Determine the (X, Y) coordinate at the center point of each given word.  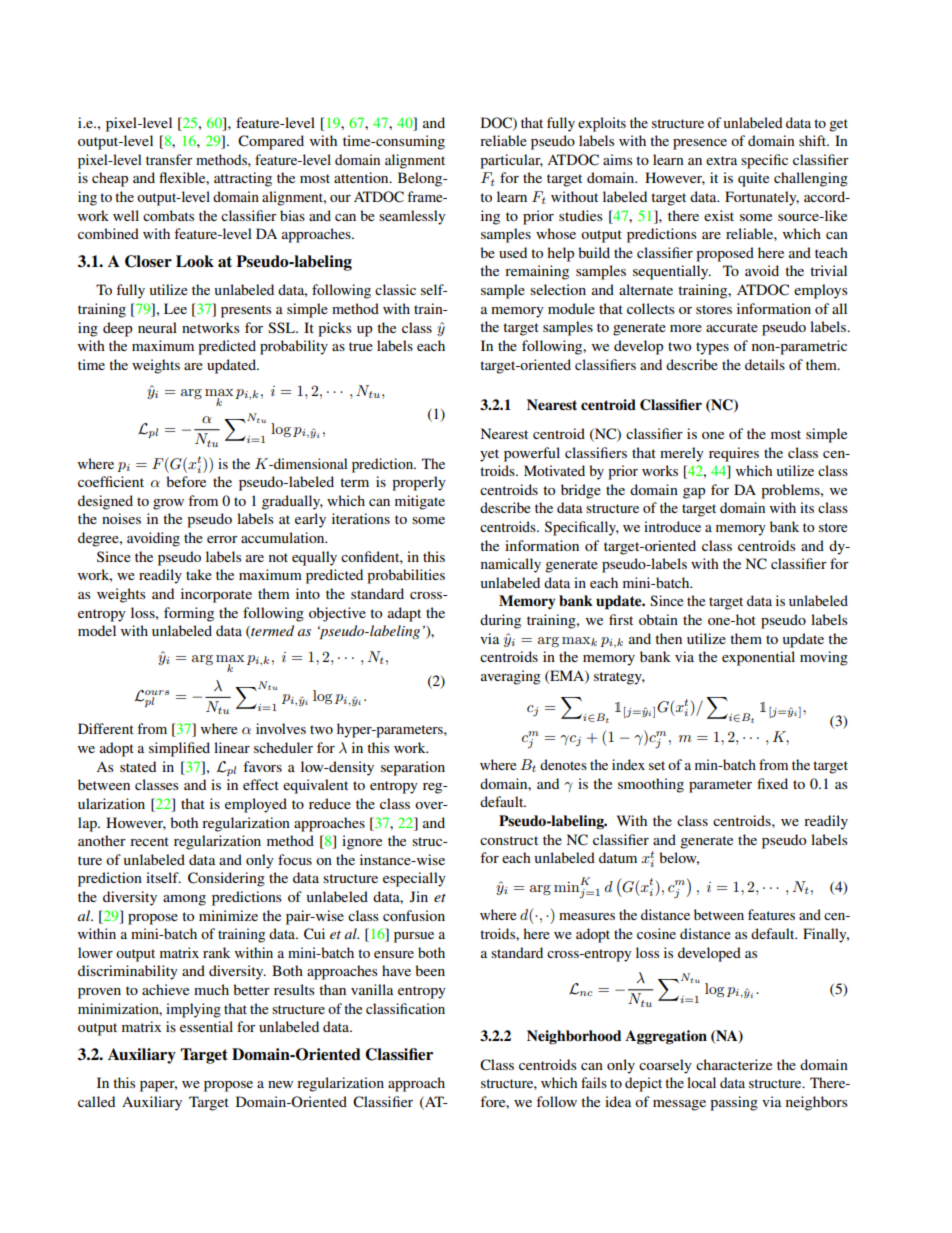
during (500, 621)
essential (206, 1026)
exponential (758, 658)
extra (721, 160)
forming (189, 614)
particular (511, 161)
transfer (169, 159)
